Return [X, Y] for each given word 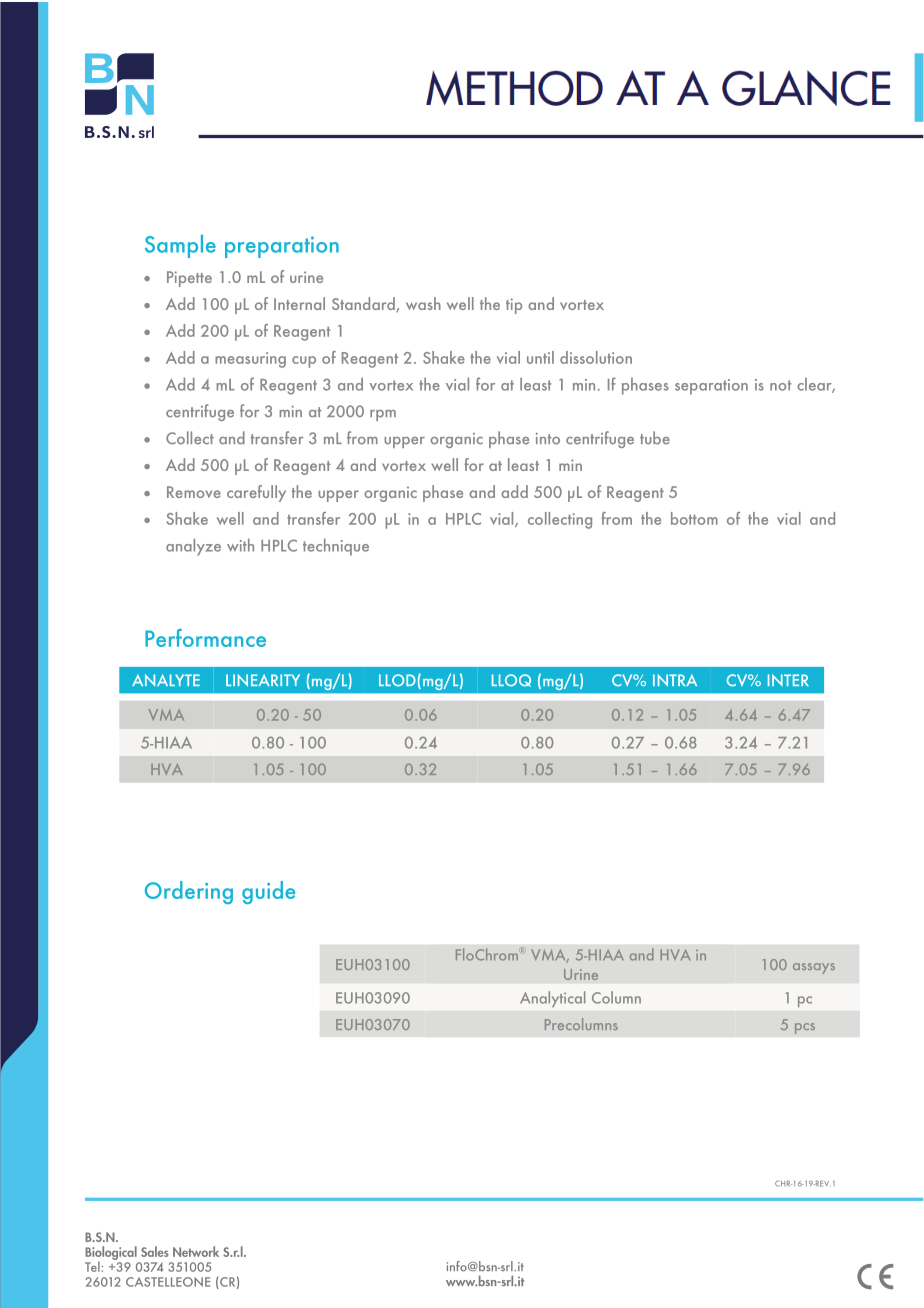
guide [268, 892]
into [548, 439]
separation [711, 387]
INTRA [675, 680]
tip [514, 306]
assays [814, 968]
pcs [805, 1028]
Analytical [552, 999]
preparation [282, 247]
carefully [256, 493]
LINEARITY [263, 680]
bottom [694, 518]
